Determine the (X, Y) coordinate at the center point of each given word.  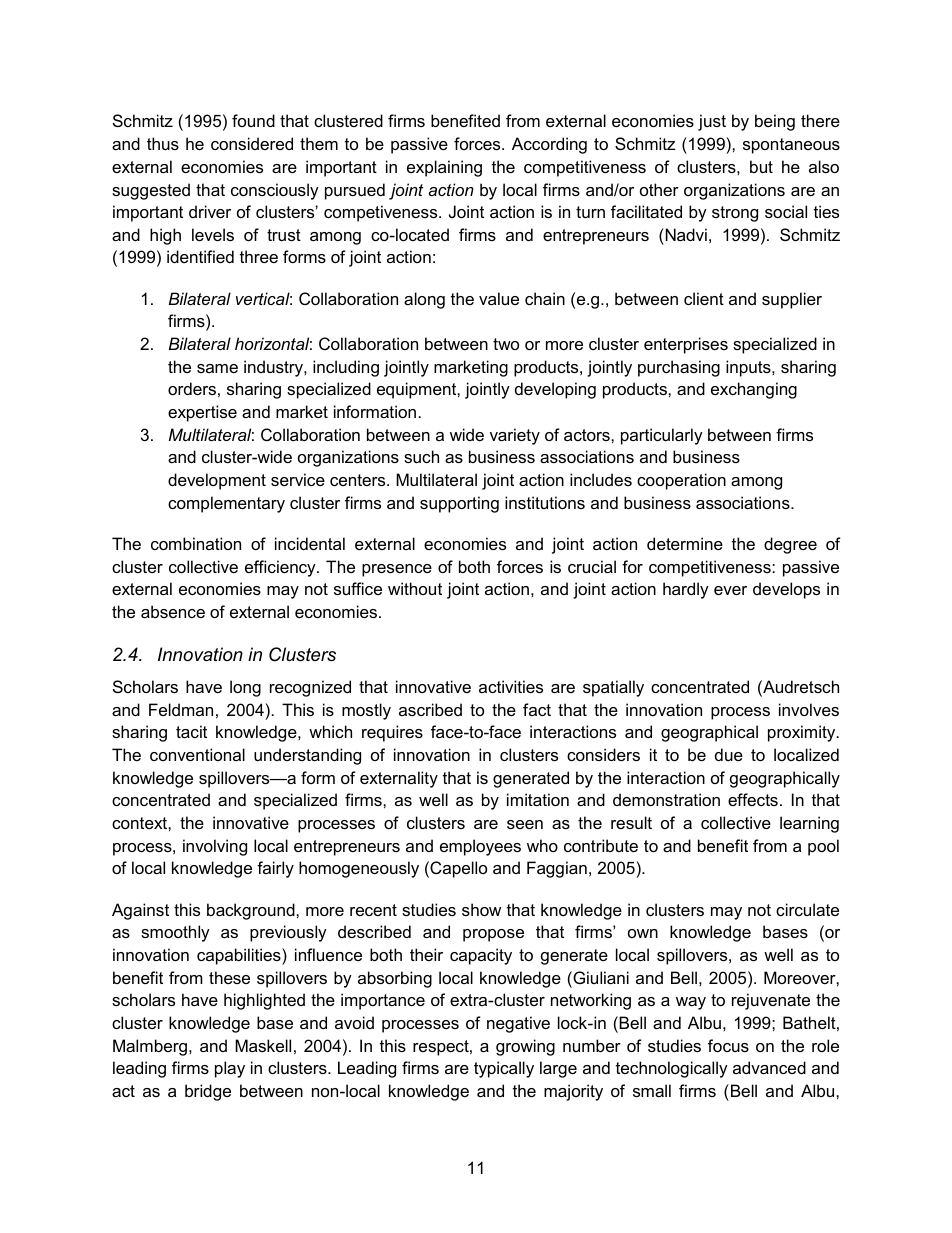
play (230, 1069)
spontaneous (791, 146)
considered (252, 143)
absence (173, 611)
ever (730, 590)
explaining (444, 168)
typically (504, 1069)
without (415, 588)
